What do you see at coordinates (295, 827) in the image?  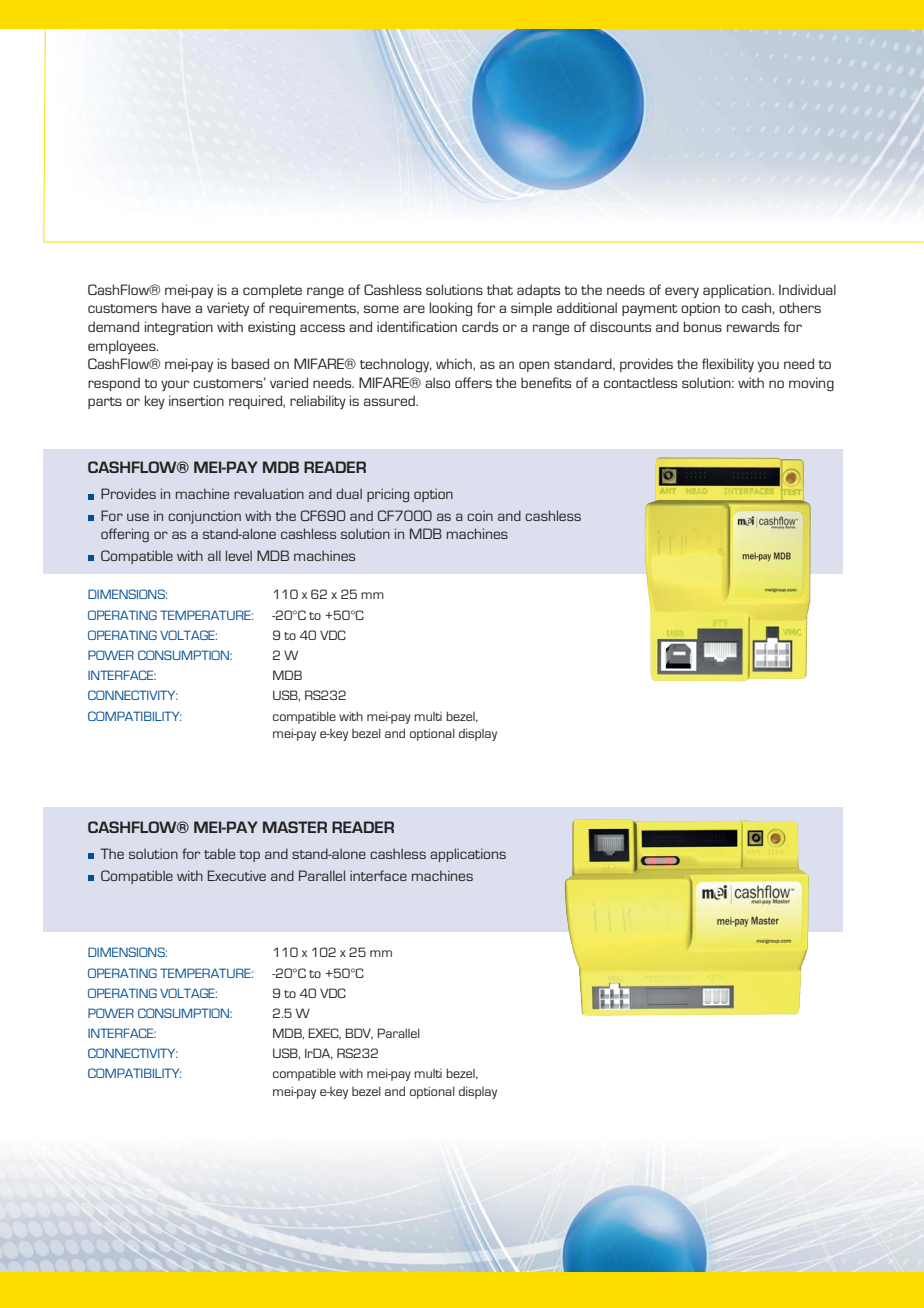 I see `MASTER` at bounding box center [295, 827].
